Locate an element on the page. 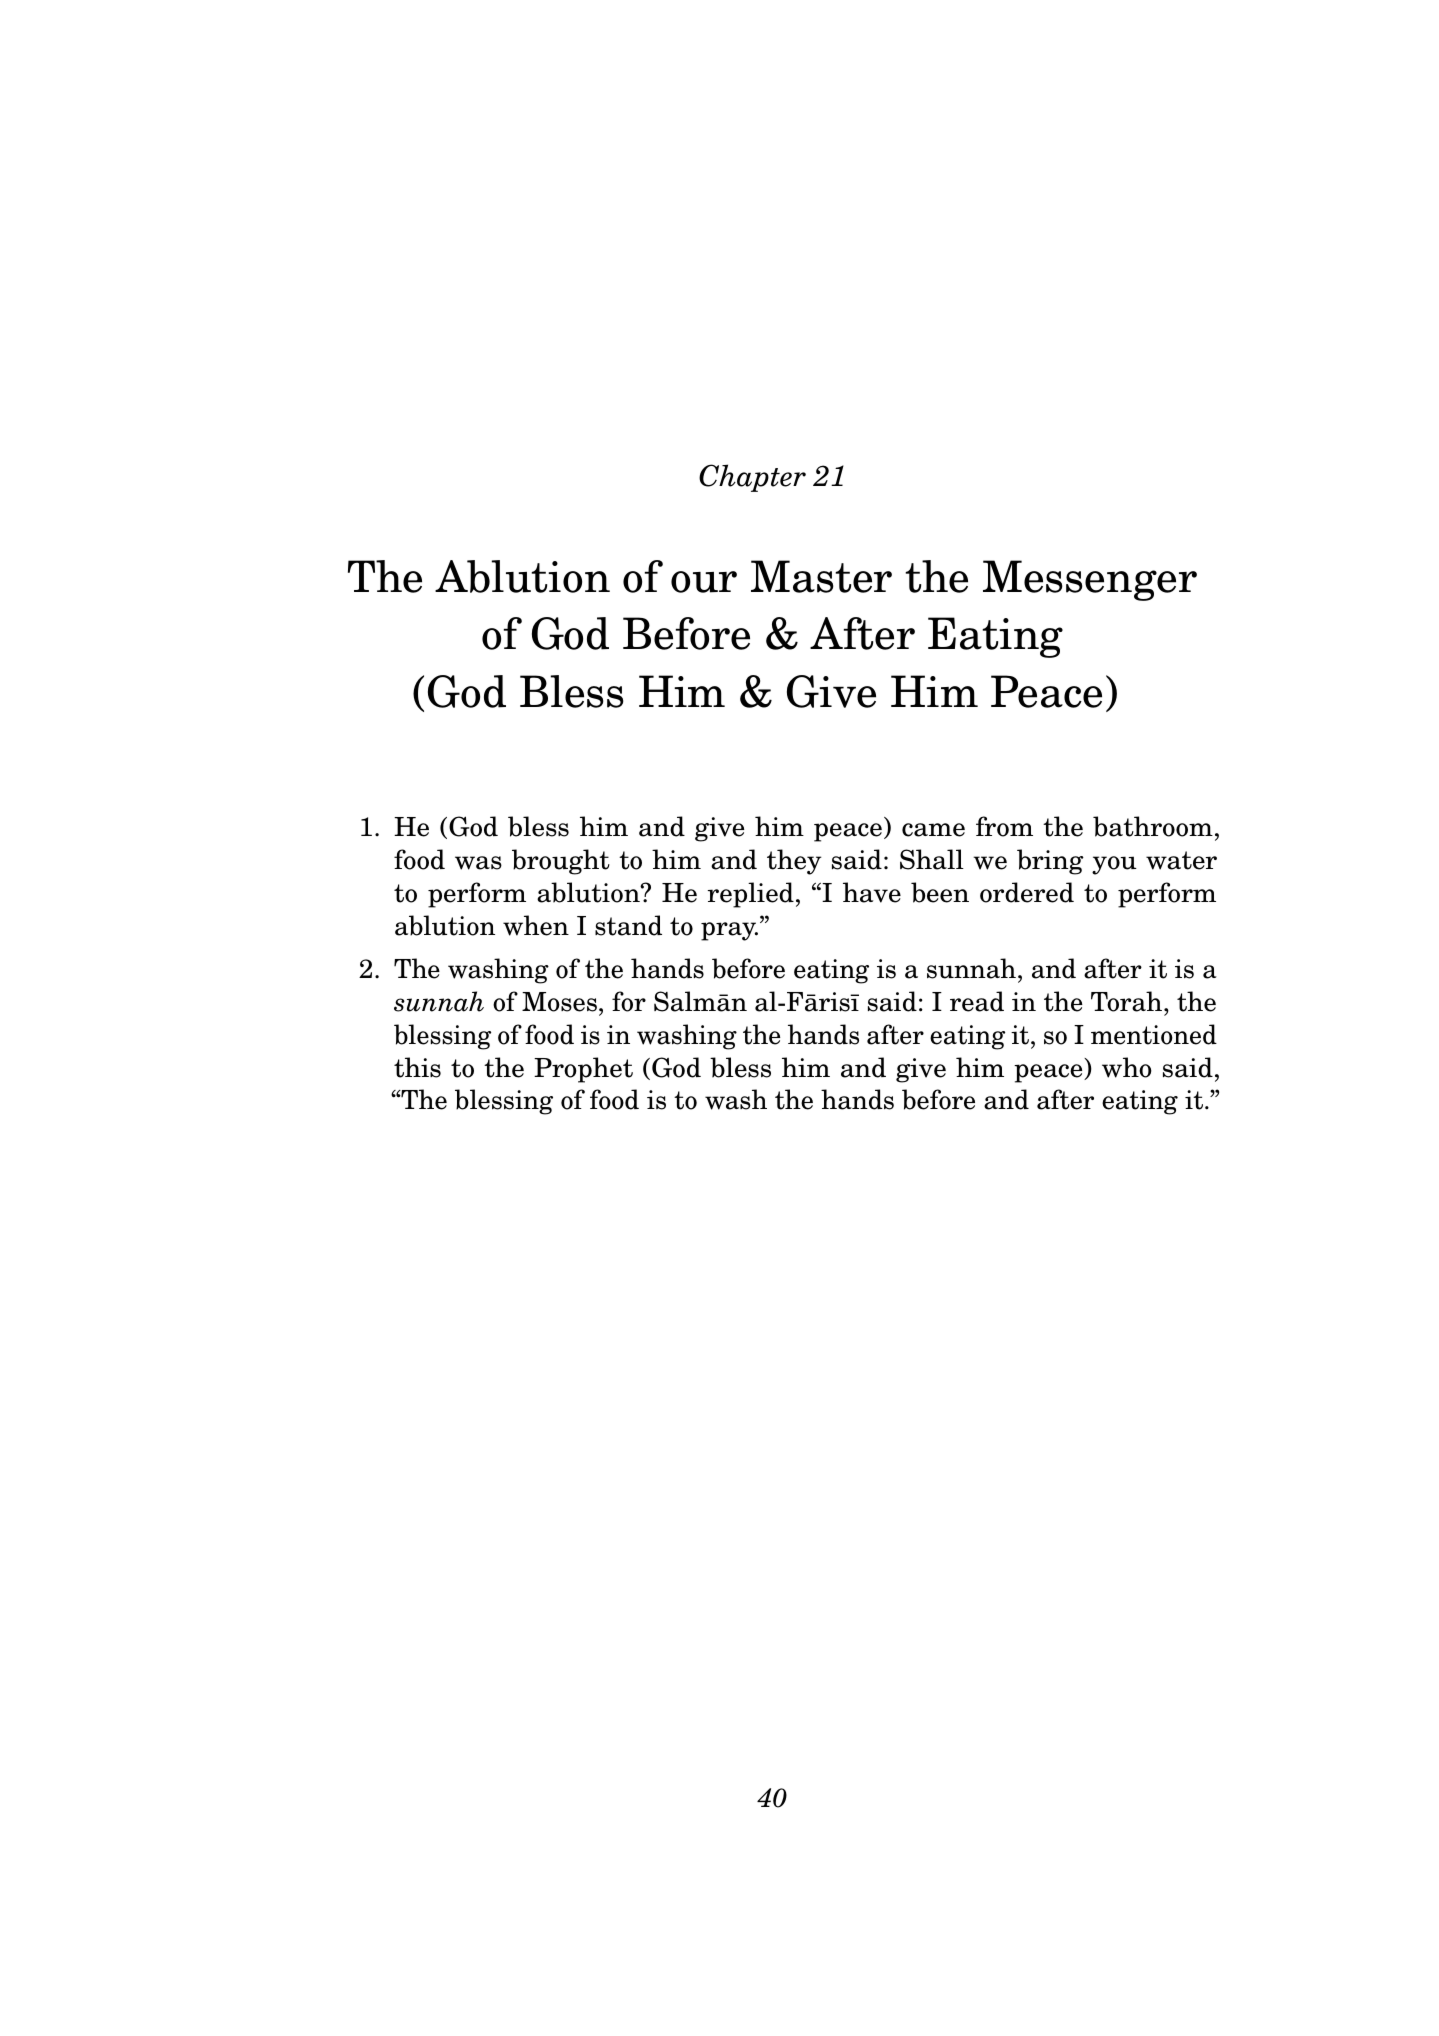 Image resolution: width=1439 pixels, height=2036 pixels. bathroom is located at coordinates (1153, 826).
